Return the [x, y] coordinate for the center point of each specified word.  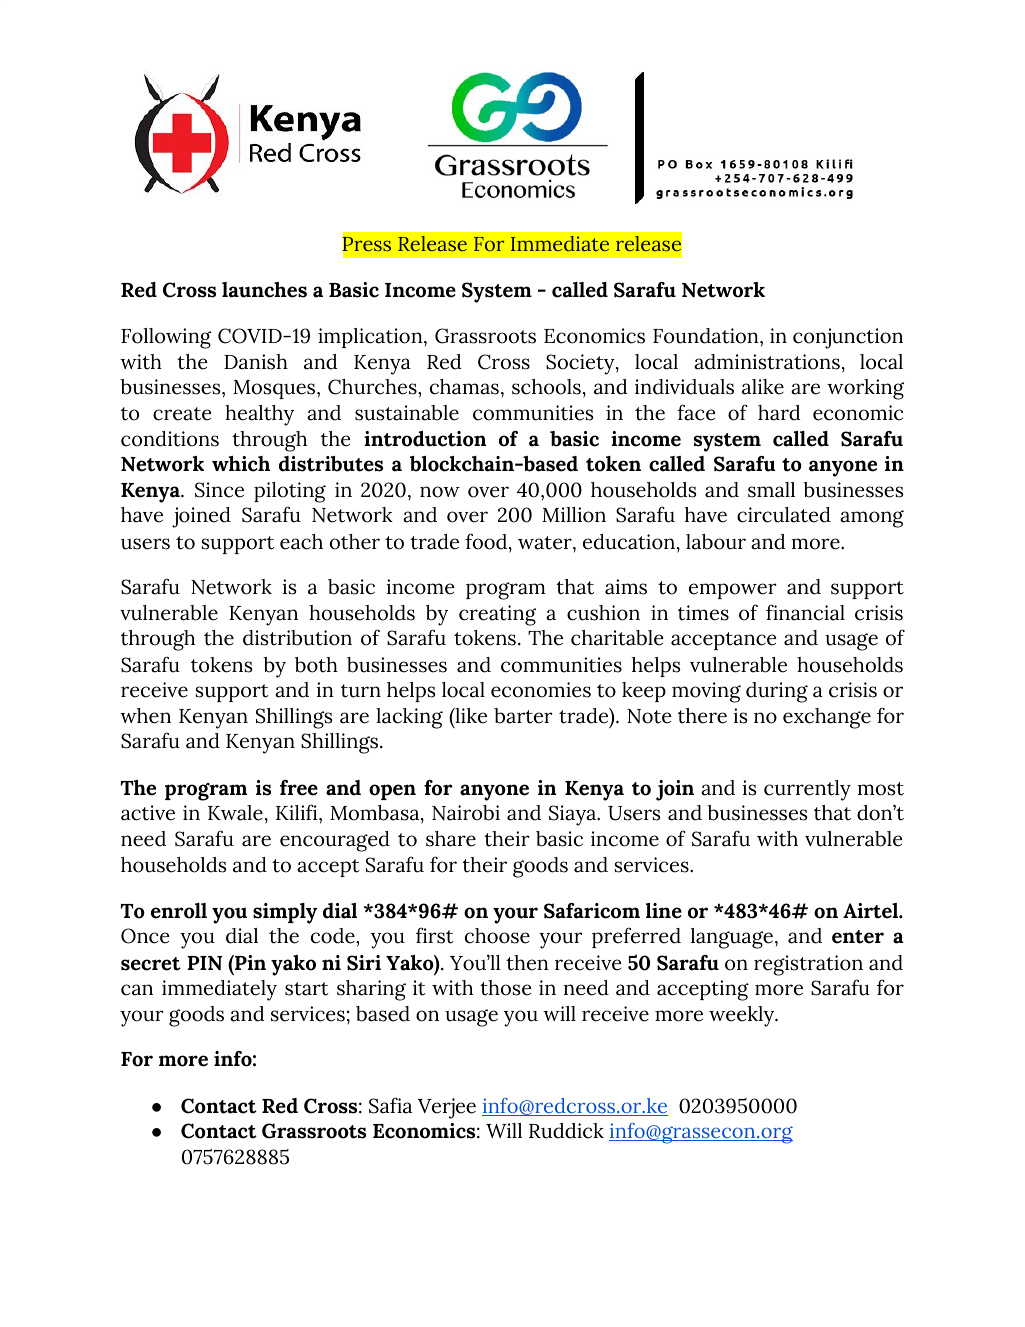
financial [805, 612]
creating [497, 615]
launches [264, 290]
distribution [297, 638]
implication [371, 338]
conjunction [848, 338]
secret [151, 964]
